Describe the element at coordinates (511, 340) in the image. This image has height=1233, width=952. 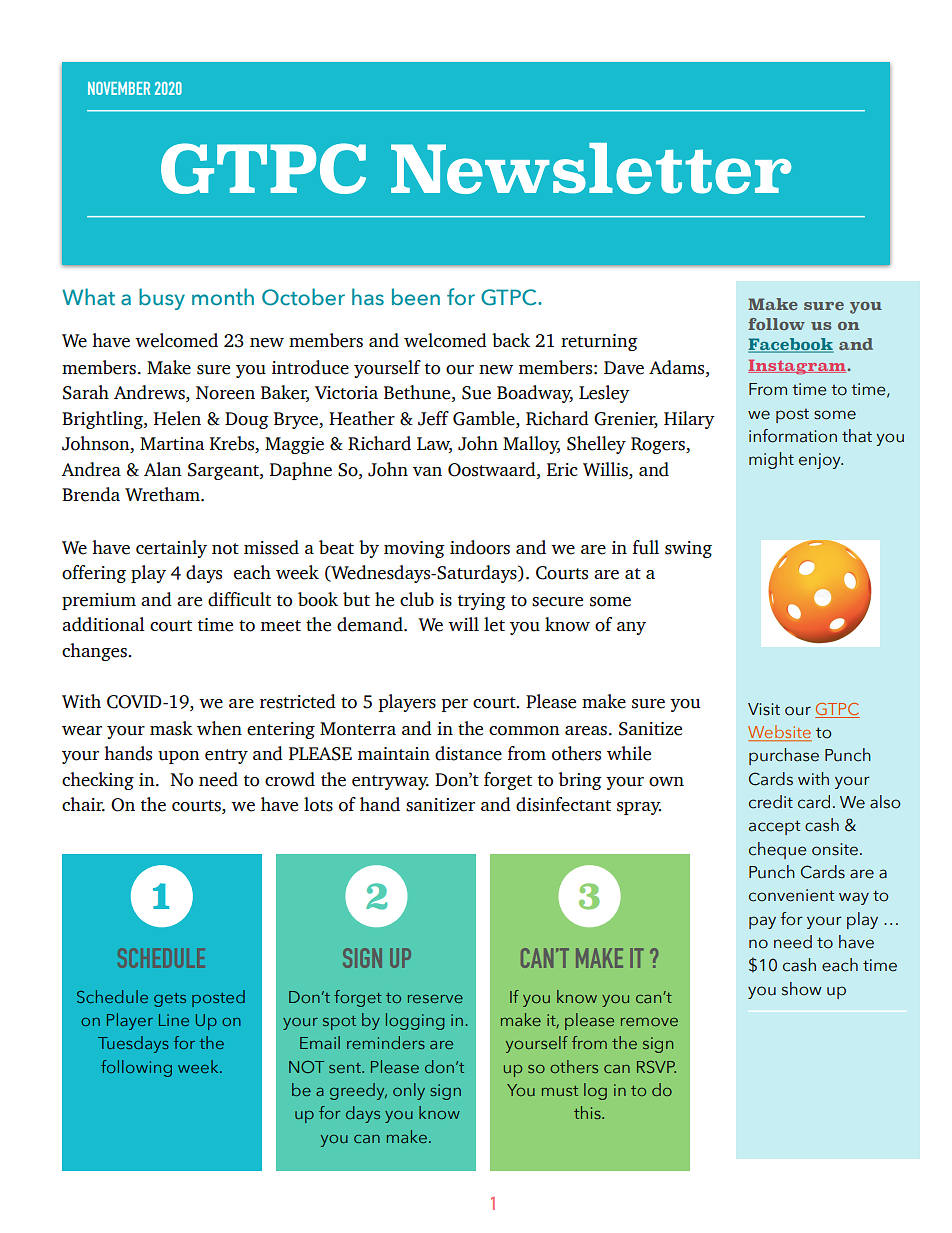
I see `back` at that location.
